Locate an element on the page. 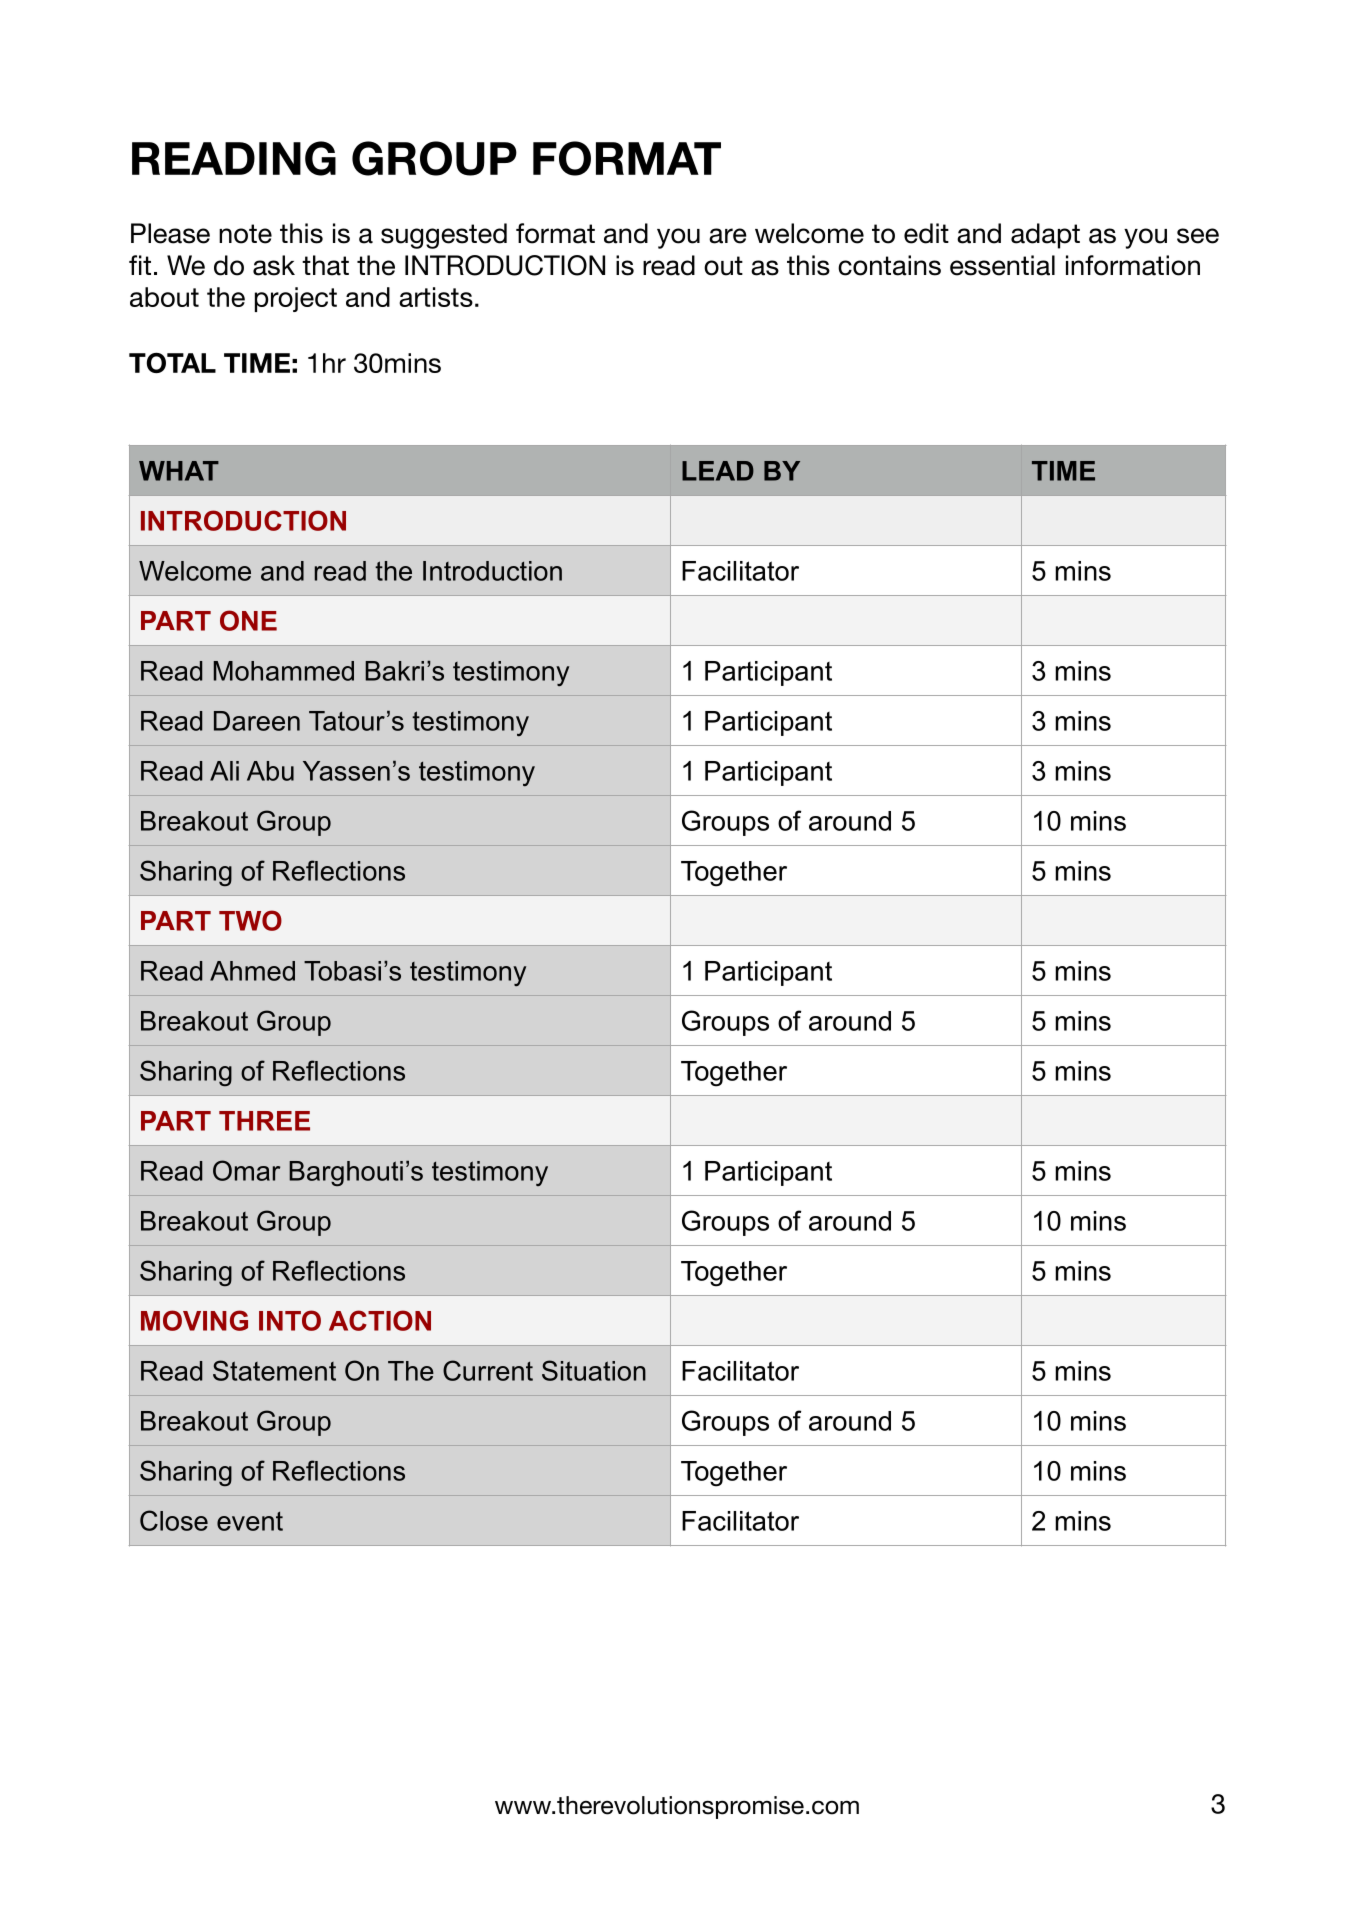 This image has width=1355, height=1916. TWO is located at coordinates (250, 920).
